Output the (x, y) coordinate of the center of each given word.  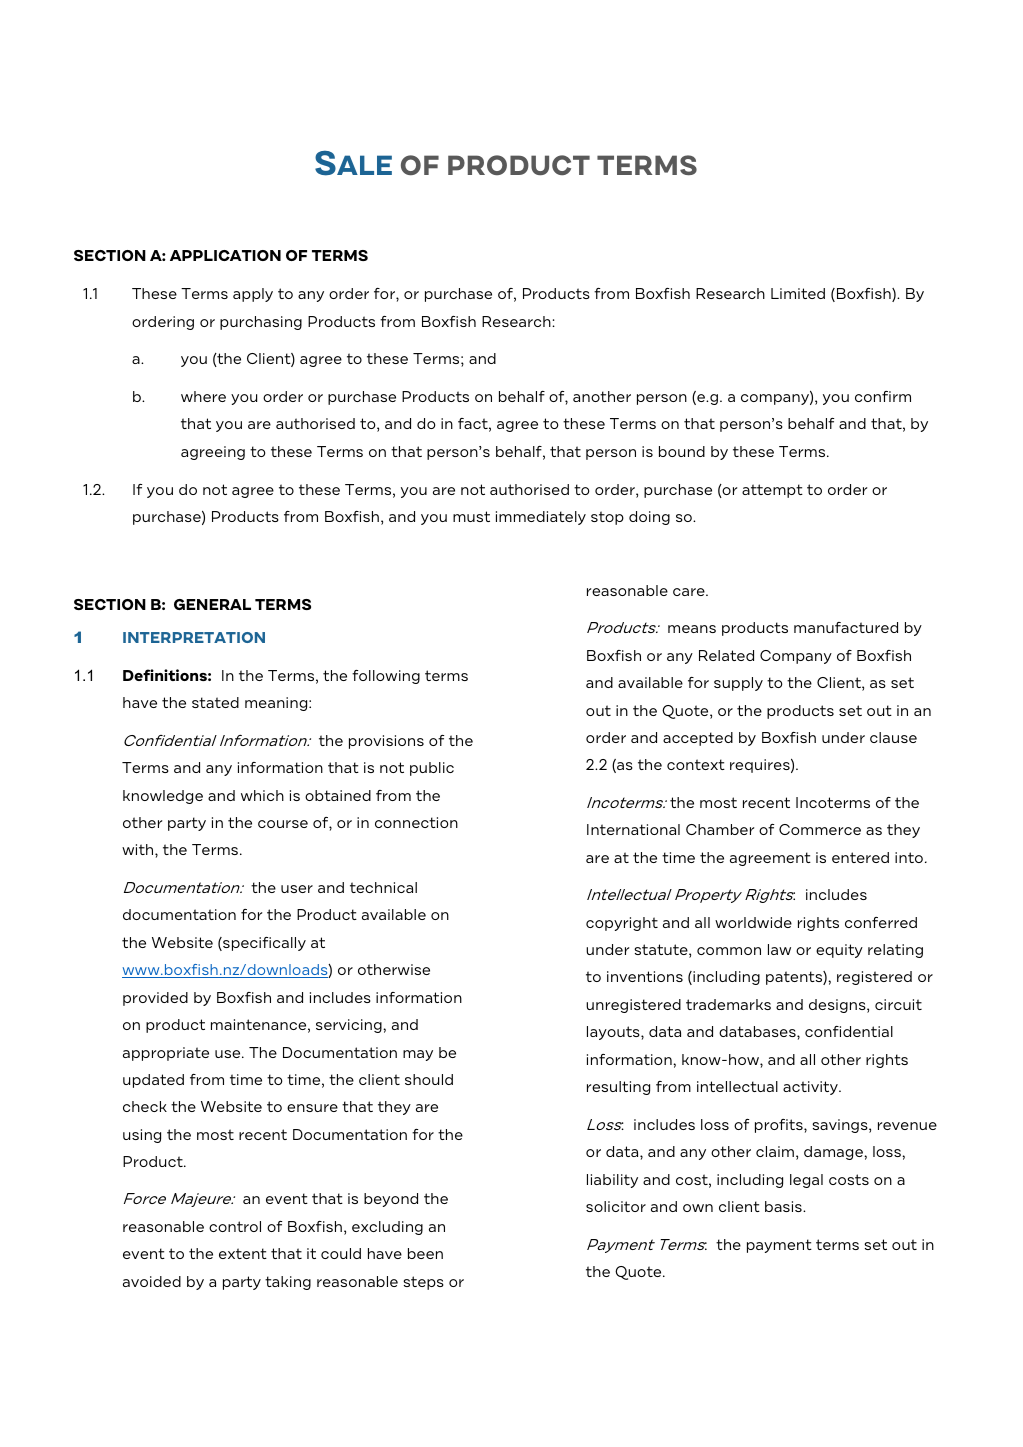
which (262, 795)
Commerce (820, 829)
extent (243, 1253)
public (432, 769)
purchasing (261, 323)
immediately (541, 518)
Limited (798, 293)
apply (253, 295)
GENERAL (212, 604)
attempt (772, 491)
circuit (898, 1004)
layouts (614, 1033)
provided (155, 999)
